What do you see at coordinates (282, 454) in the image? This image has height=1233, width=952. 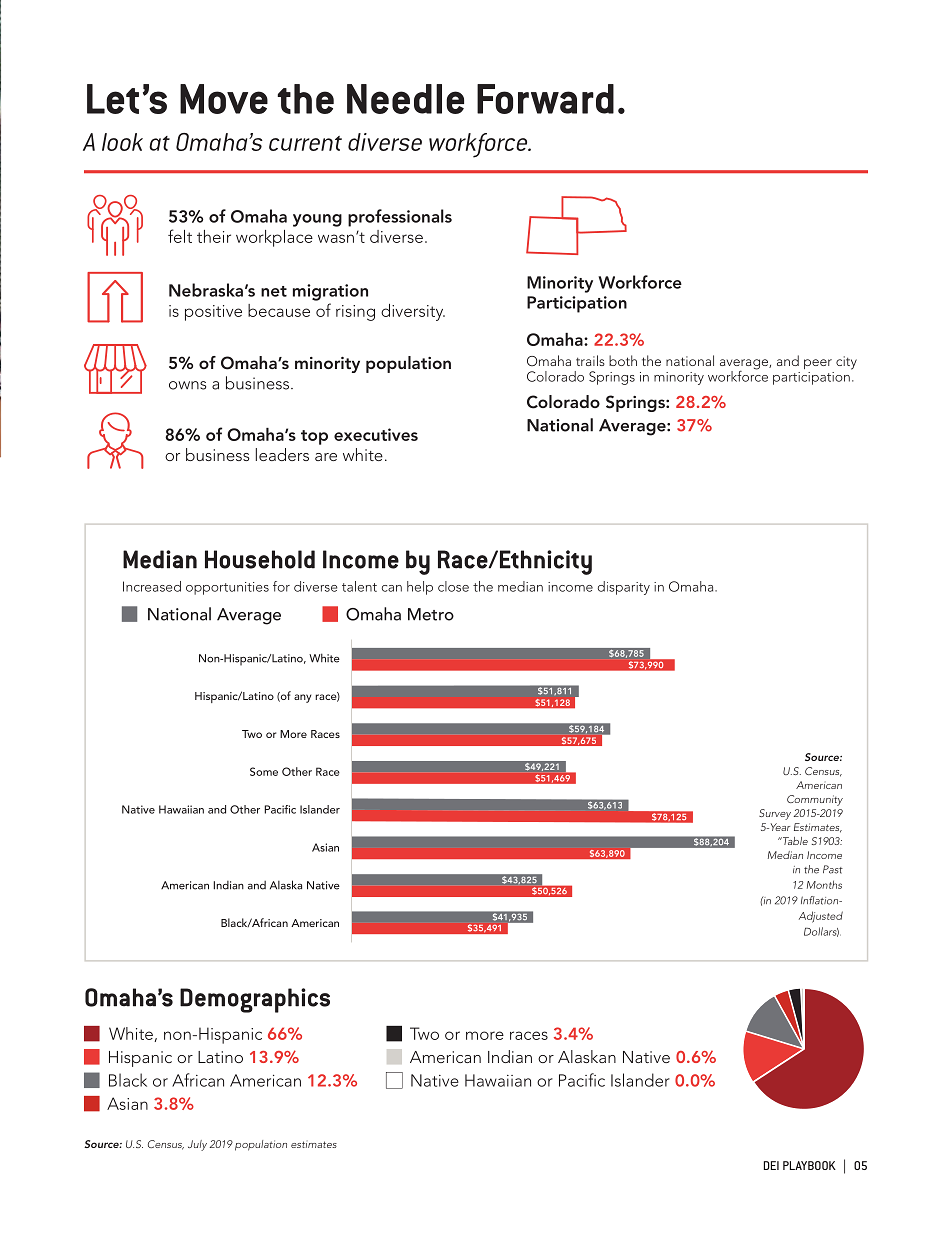 I see `leaders` at bounding box center [282, 454].
